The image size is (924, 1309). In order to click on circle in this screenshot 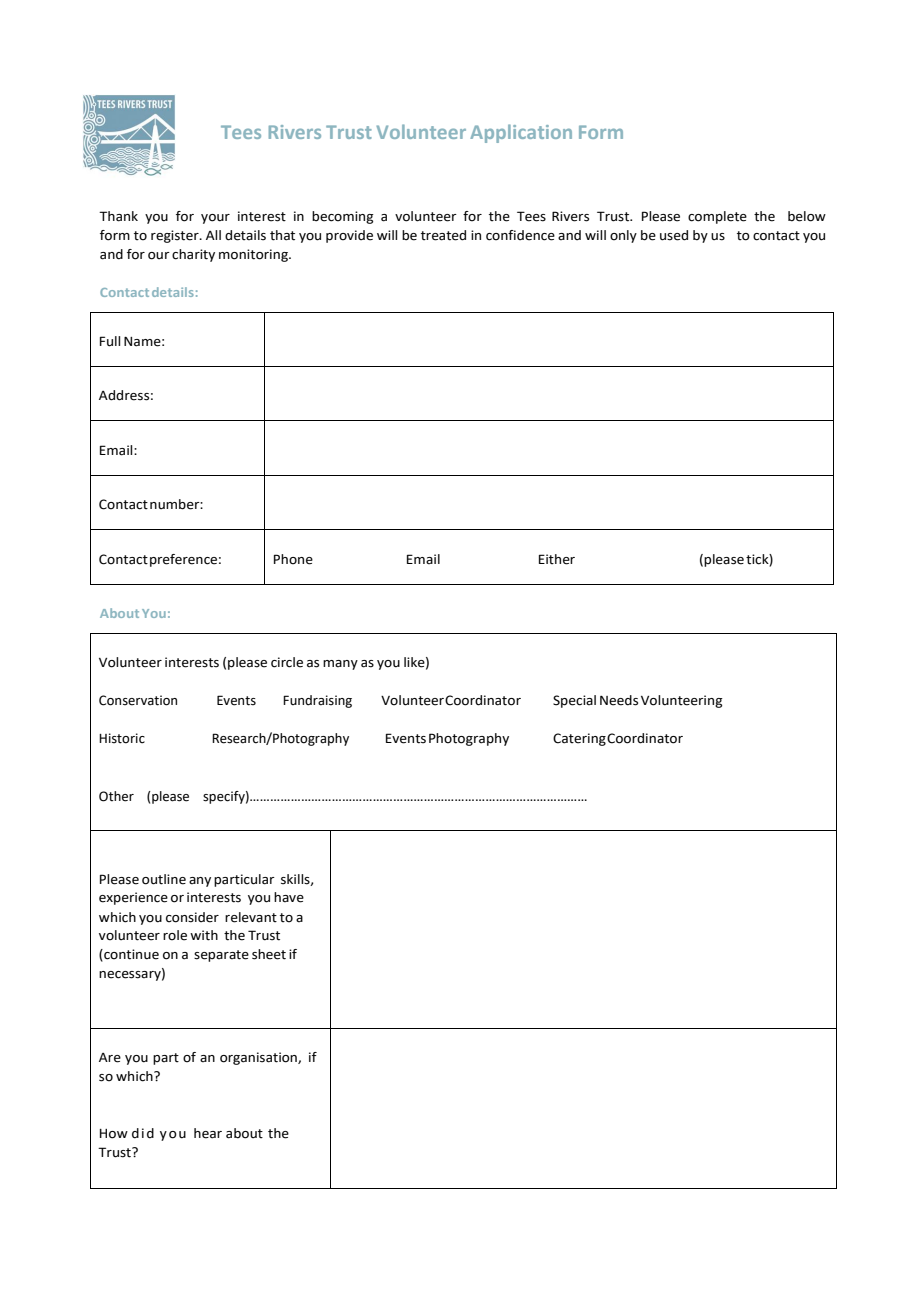, I will do `click(287, 662)`.
